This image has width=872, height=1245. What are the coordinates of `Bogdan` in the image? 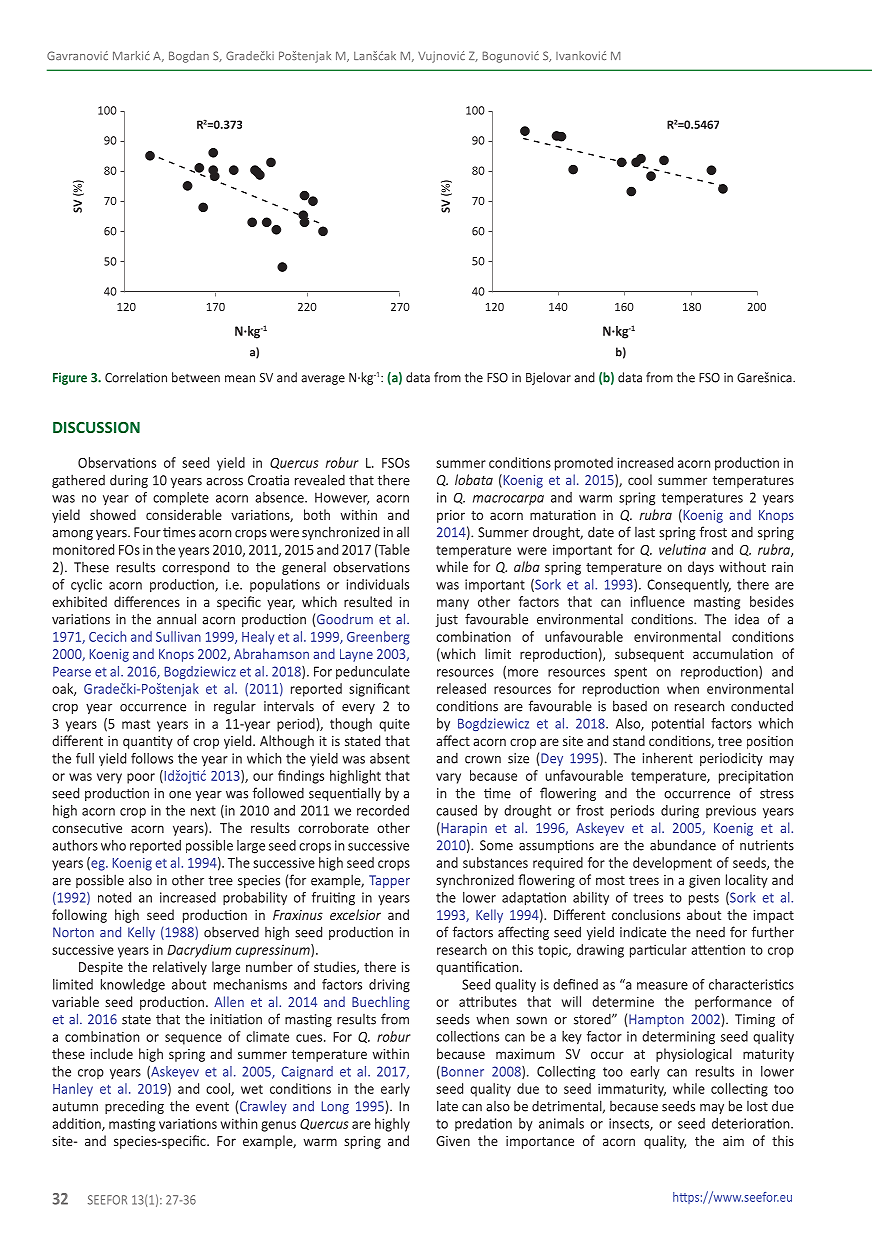 It's located at (189, 57).
